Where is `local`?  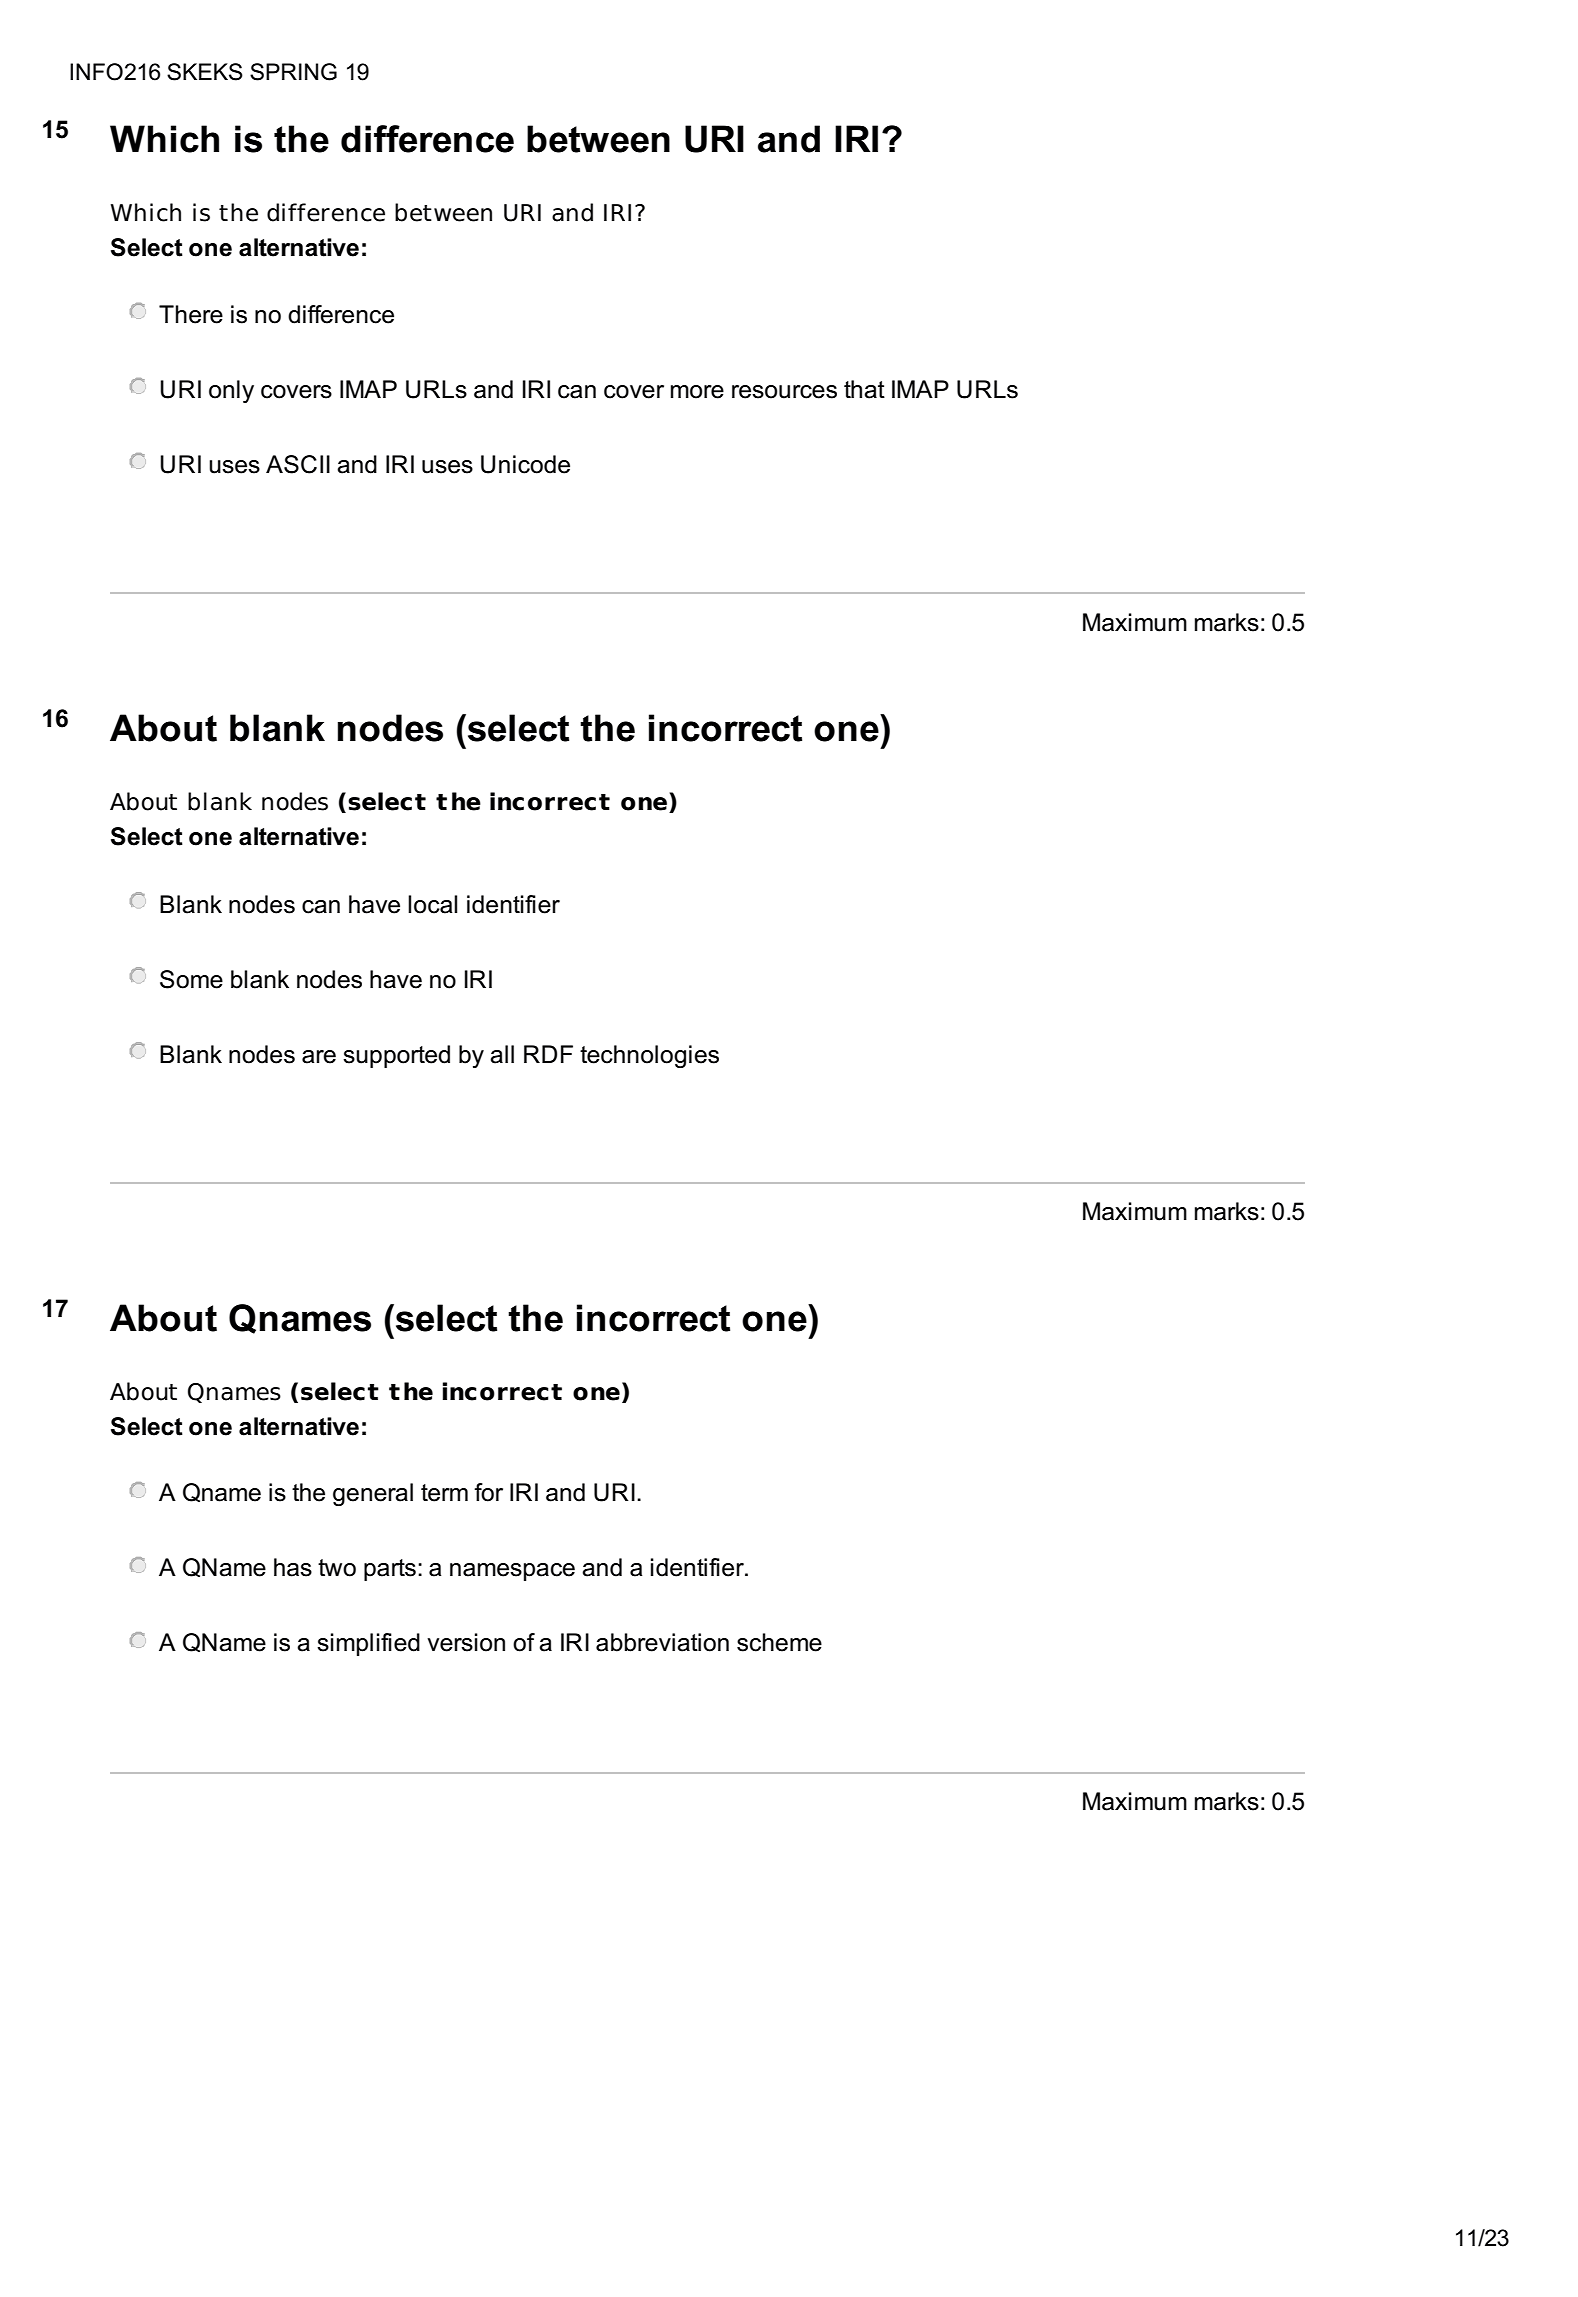 local is located at coordinates (432, 904).
